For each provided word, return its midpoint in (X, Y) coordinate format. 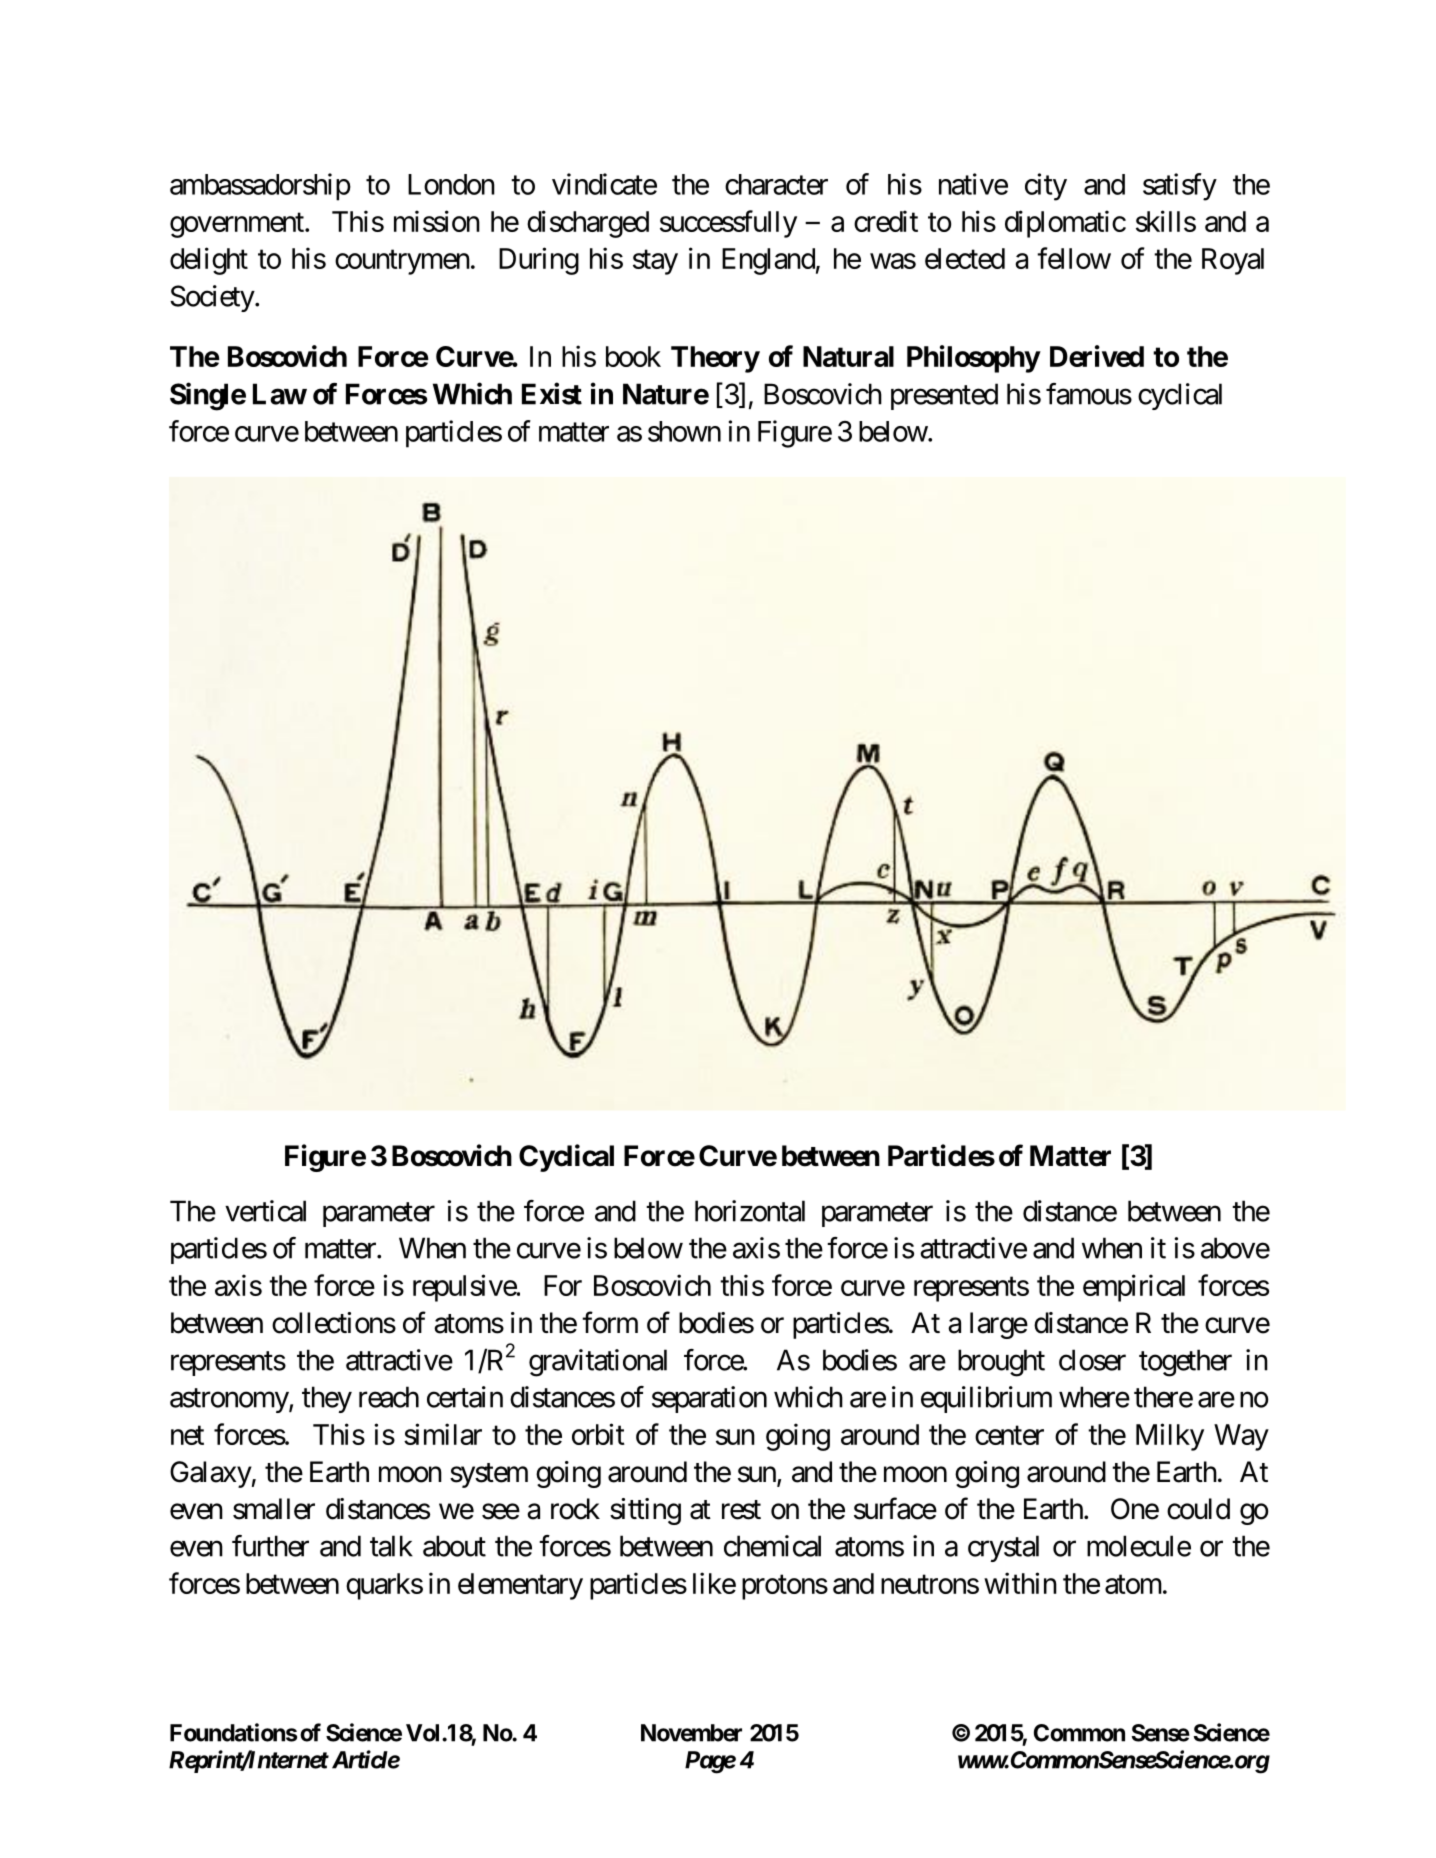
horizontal (750, 1211)
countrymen (402, 262)
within (1020, 1583)
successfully (728, 224)
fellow (1074, 258)
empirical (1134, 1288)
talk (391, 1546)
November (691, 1733)
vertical (265, 1211)
